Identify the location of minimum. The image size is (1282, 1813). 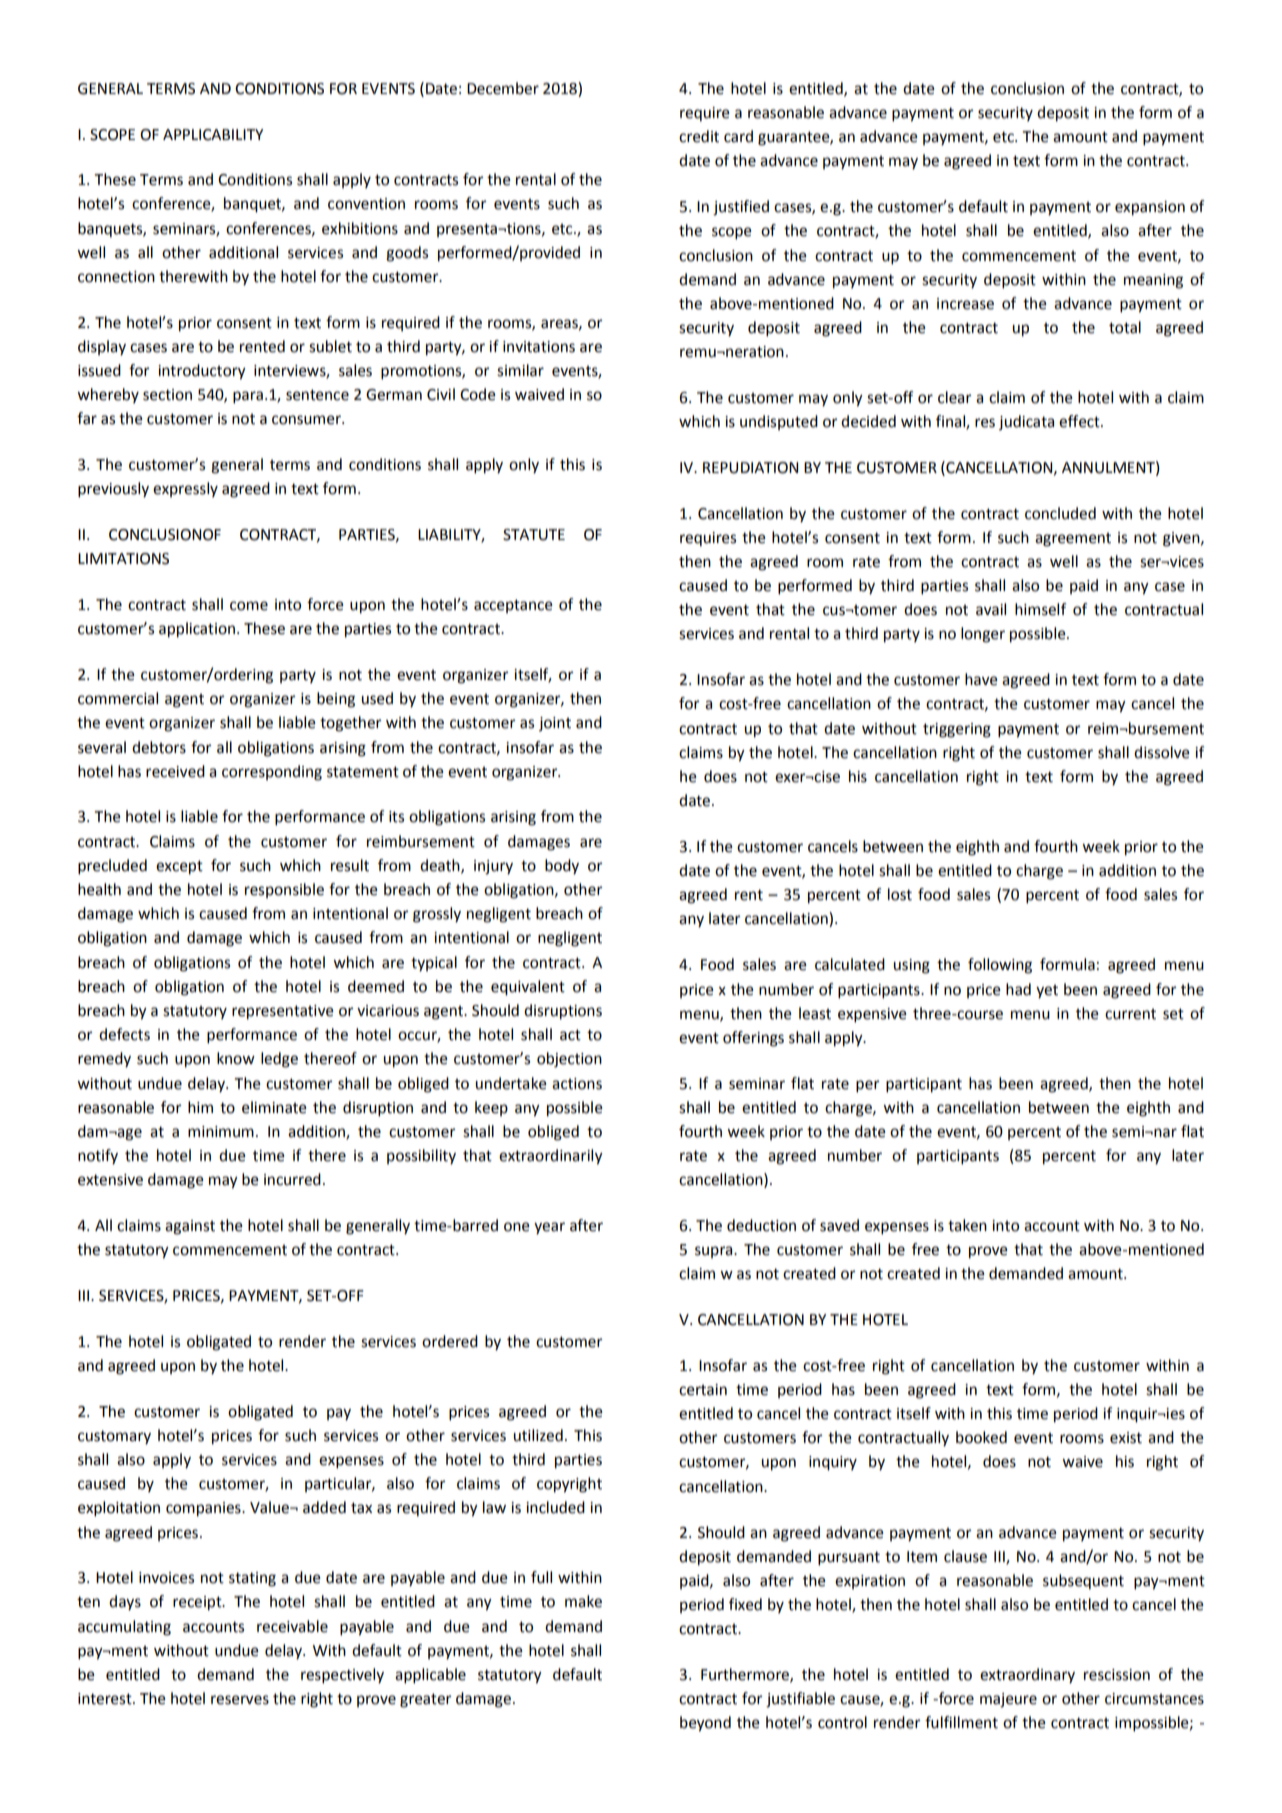
(221, 1132).
